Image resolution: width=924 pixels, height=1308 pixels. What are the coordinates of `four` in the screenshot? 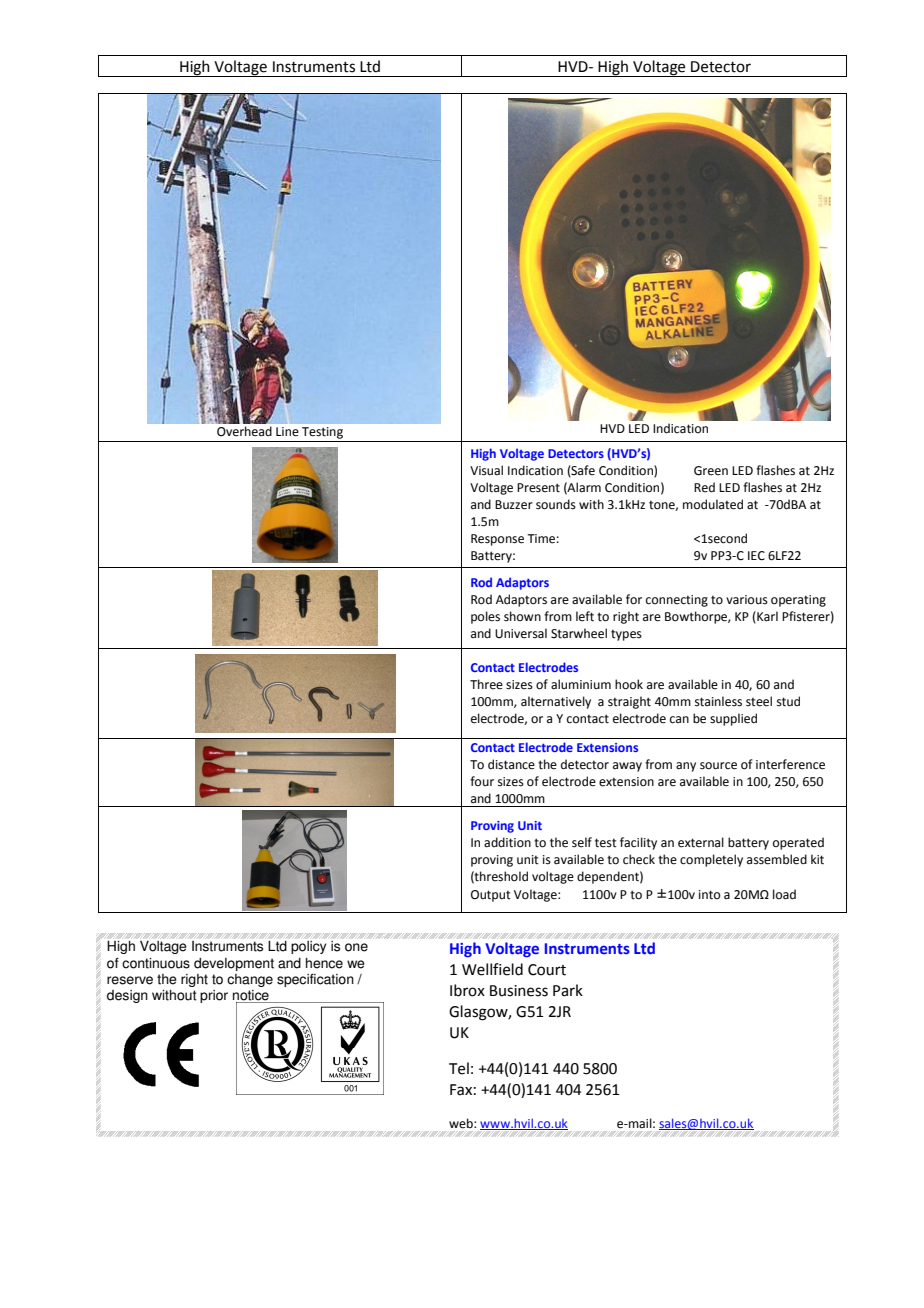 It's located at (482, 781).
